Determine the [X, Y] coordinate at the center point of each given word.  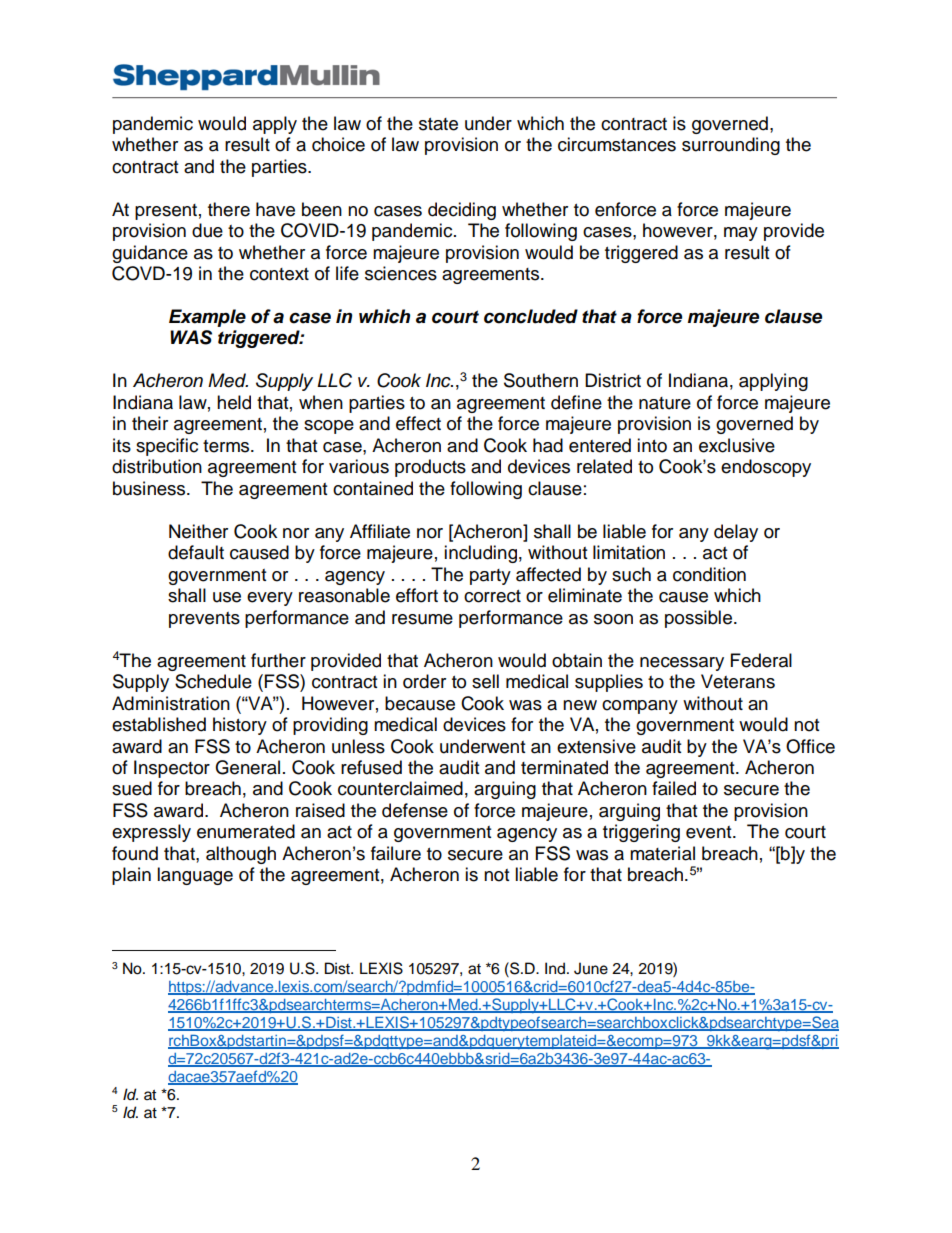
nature [665, 403]
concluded [531, 316]
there [229, 209]
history [240, 726]
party [490, 577]
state [438, 124]
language [195, 876]
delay [736, 533]
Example [207, 318]
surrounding [731, 146]
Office [810, 746]
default [196, 552]
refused [371, 767]
